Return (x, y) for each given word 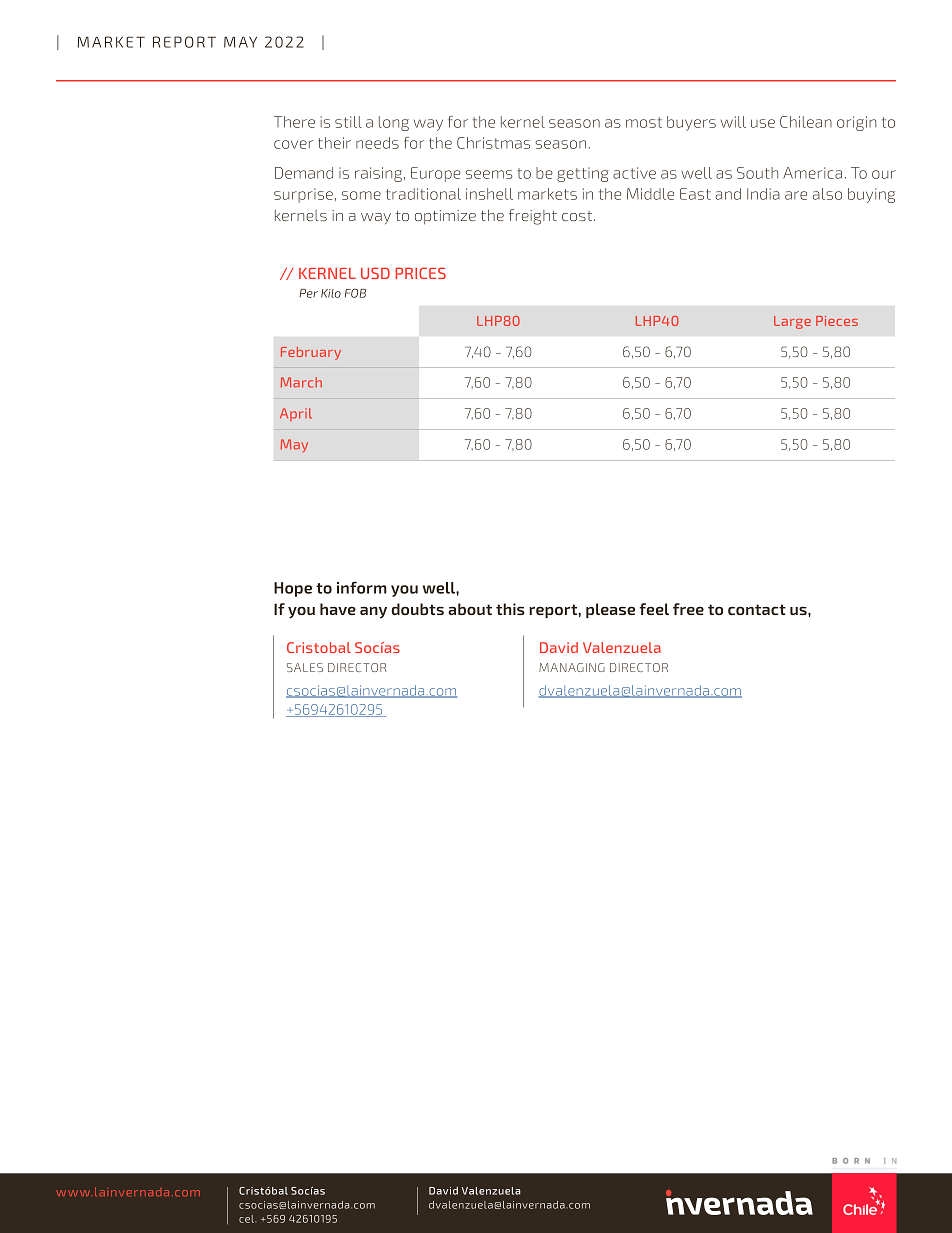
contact (757, 609)
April (296, 414)
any (373, 613)
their (334, 143)
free (688, 609)
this (510, 609)
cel (247, 1219)
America (812, 173)
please (610, 610)
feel (654, 609)
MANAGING (572, 667)
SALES (305, 667)
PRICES (420, 273)
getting (583, 174)
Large (792, 322)
